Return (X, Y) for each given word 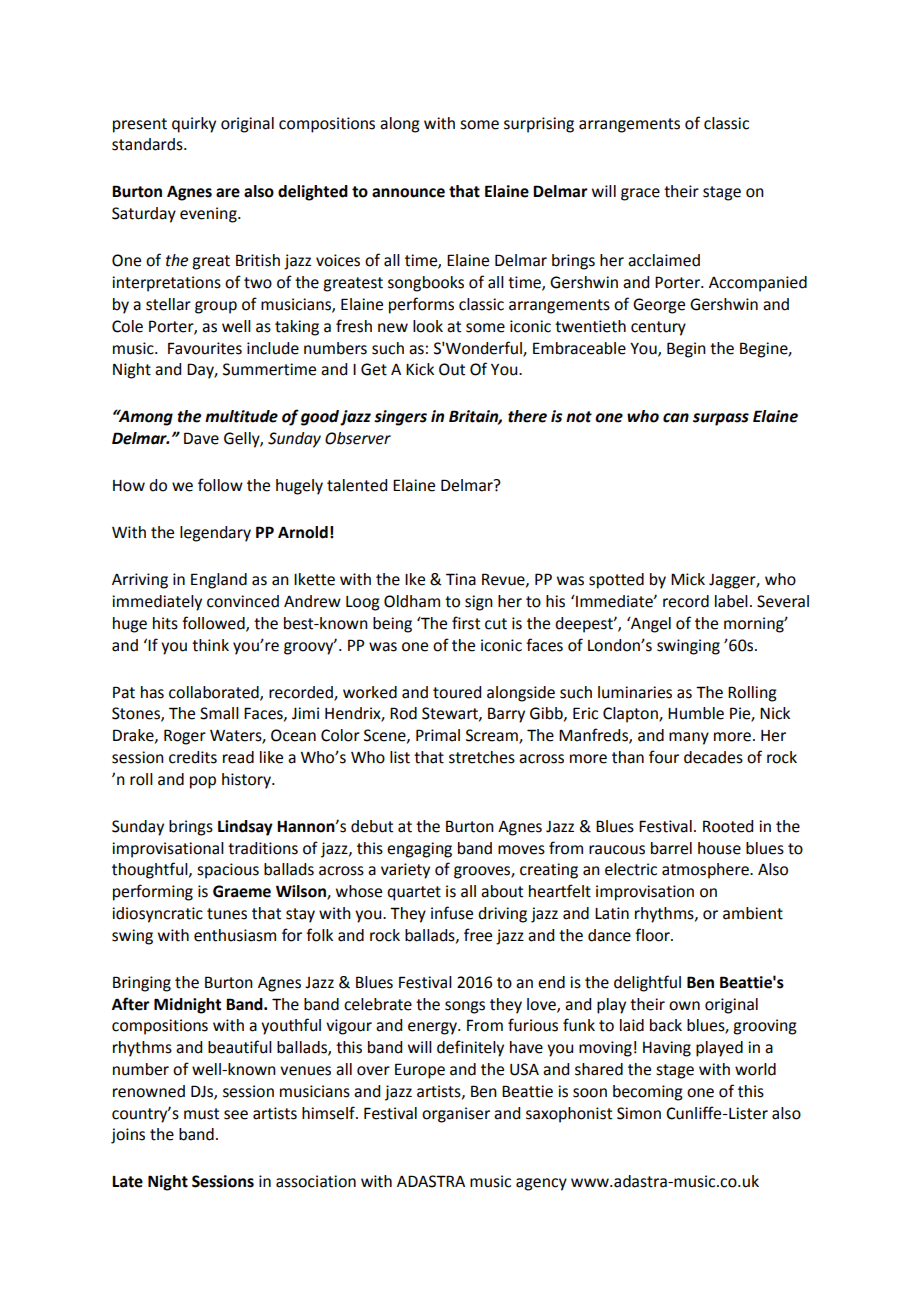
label (731, 601)
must (201, 1114)
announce (408, 193)
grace (640, 194)
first (466, 623)
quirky (194, 125)
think (210, 645)
